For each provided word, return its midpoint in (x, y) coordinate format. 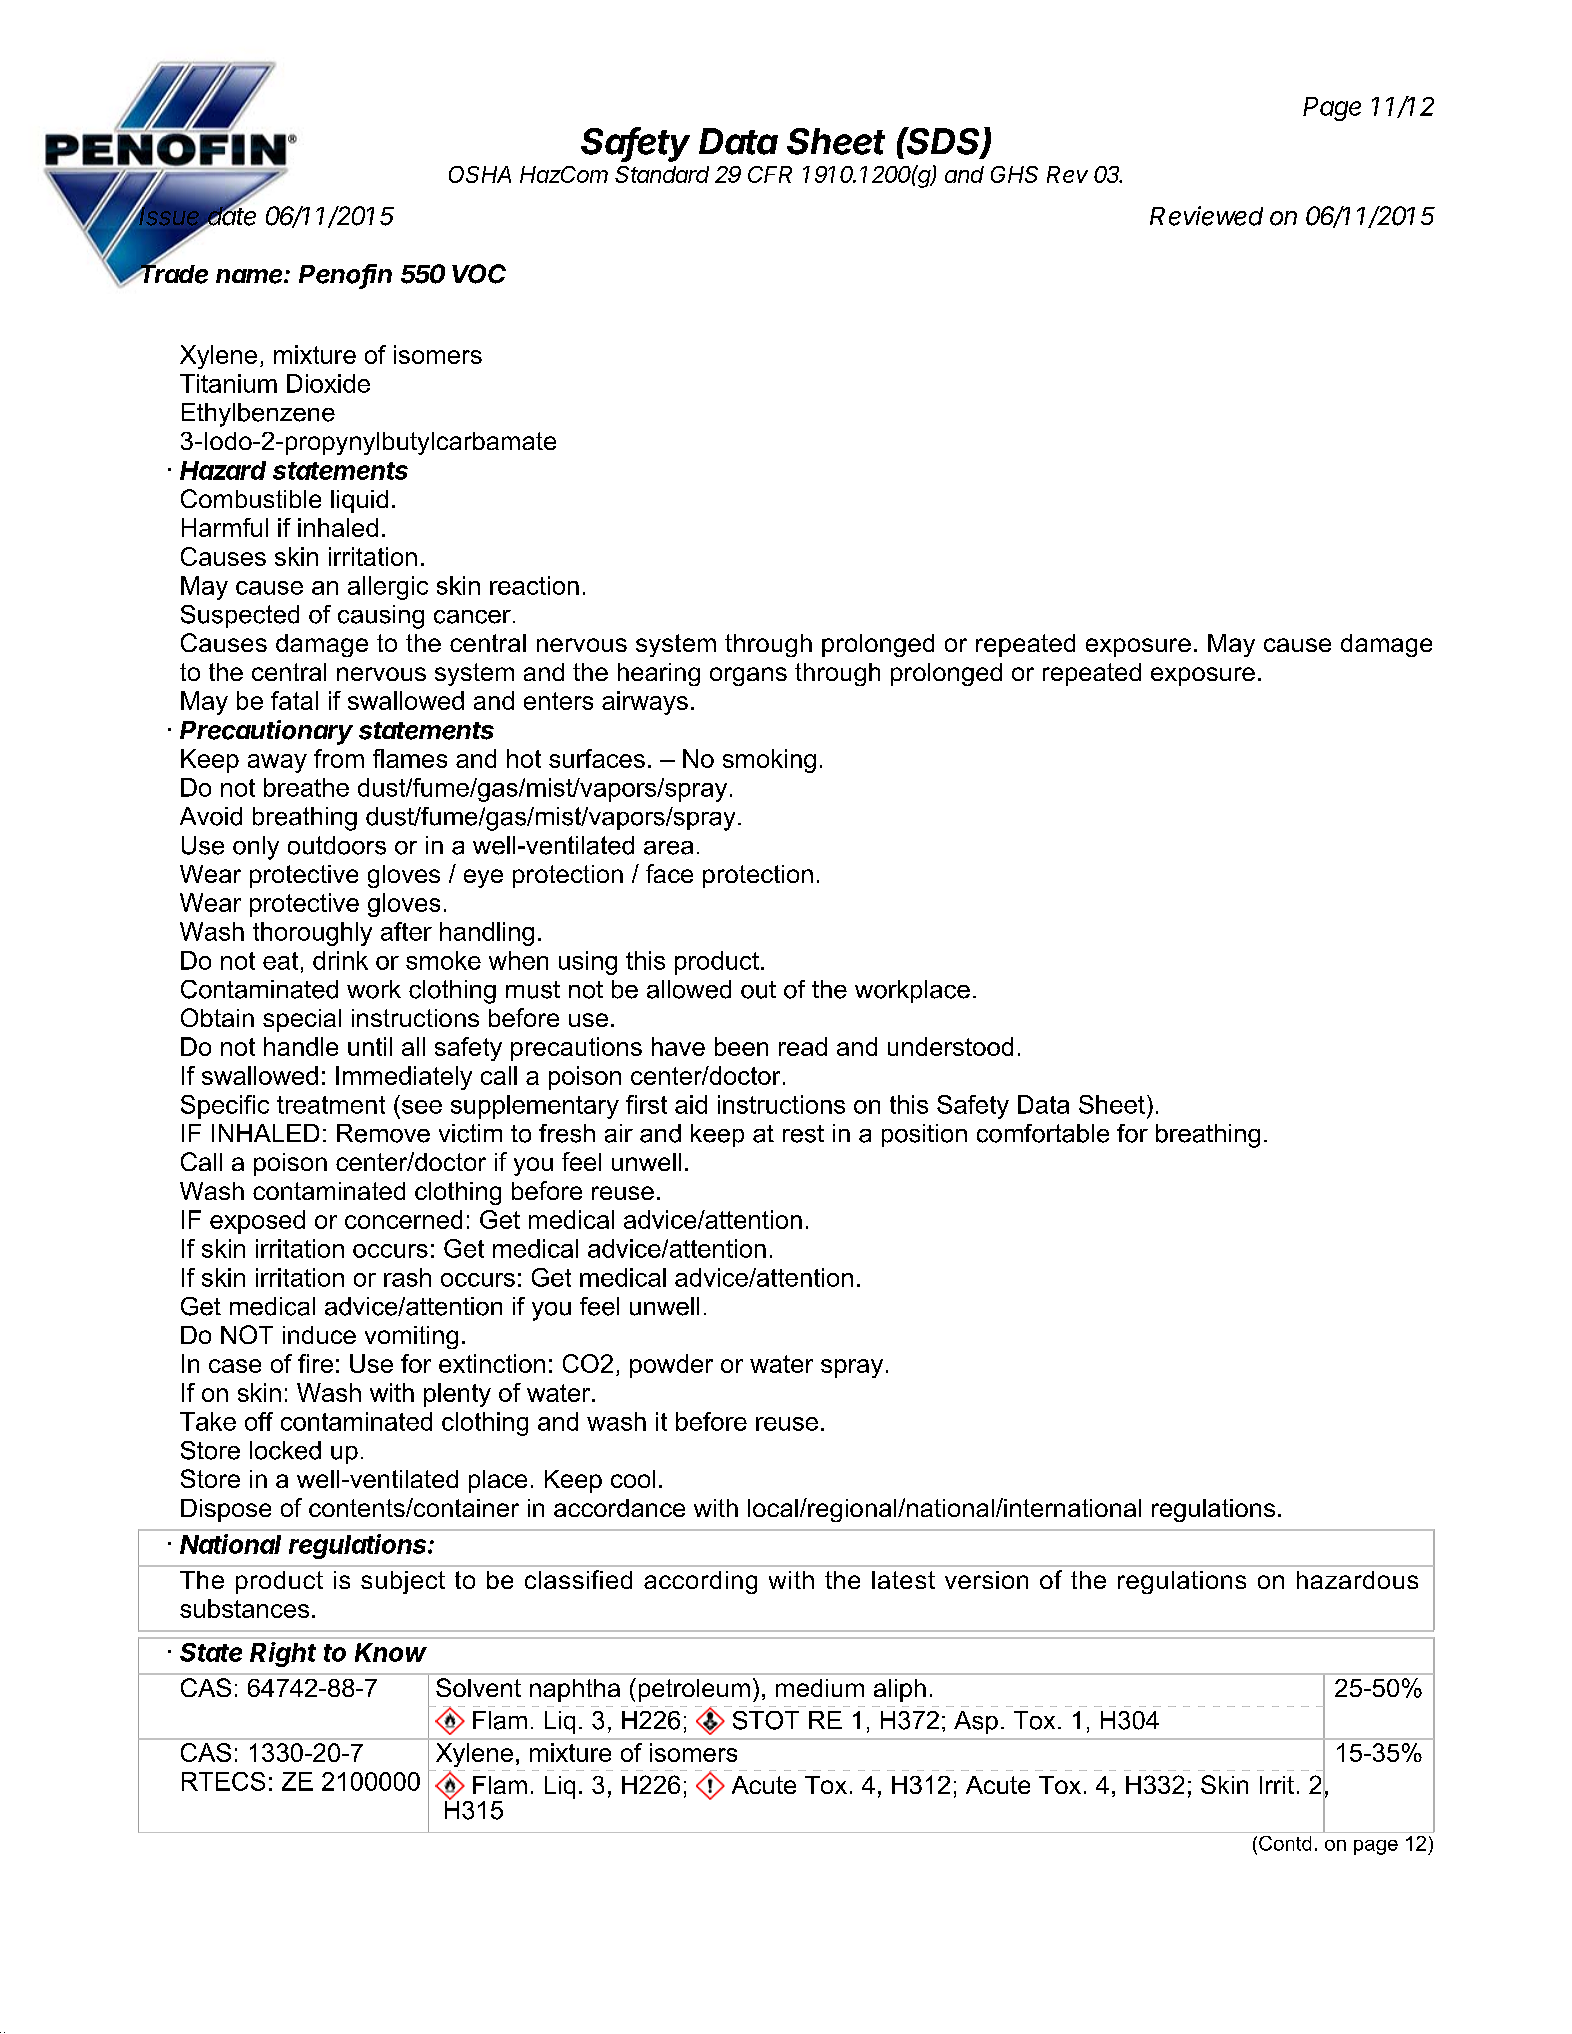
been (741, 1046)
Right (283, 1654)
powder (671, 1366)
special (302, 1020)
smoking (769, 761)
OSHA (480, 174)
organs (748, 676)
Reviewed (1206, 216)
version (986, 1580)
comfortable (1043, 1133)
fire (315, 1363)
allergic (388, 588)
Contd (1285, 1843)
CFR (770, 174)
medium (820, 1688)
